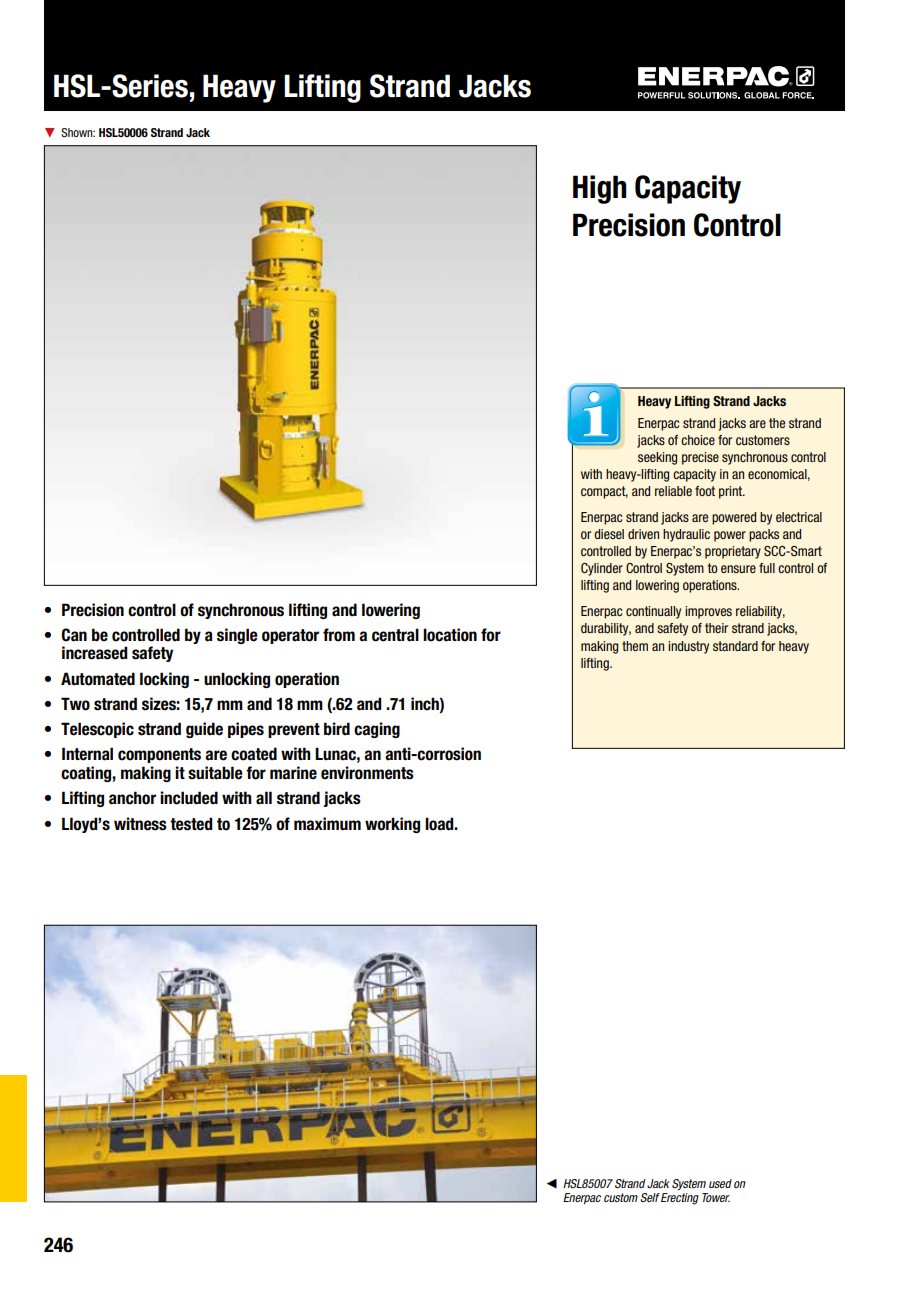 The width and height of the image is (924, 1308). Describe the element at coordinates (392, 825) in the image. I see `working` at that location.
